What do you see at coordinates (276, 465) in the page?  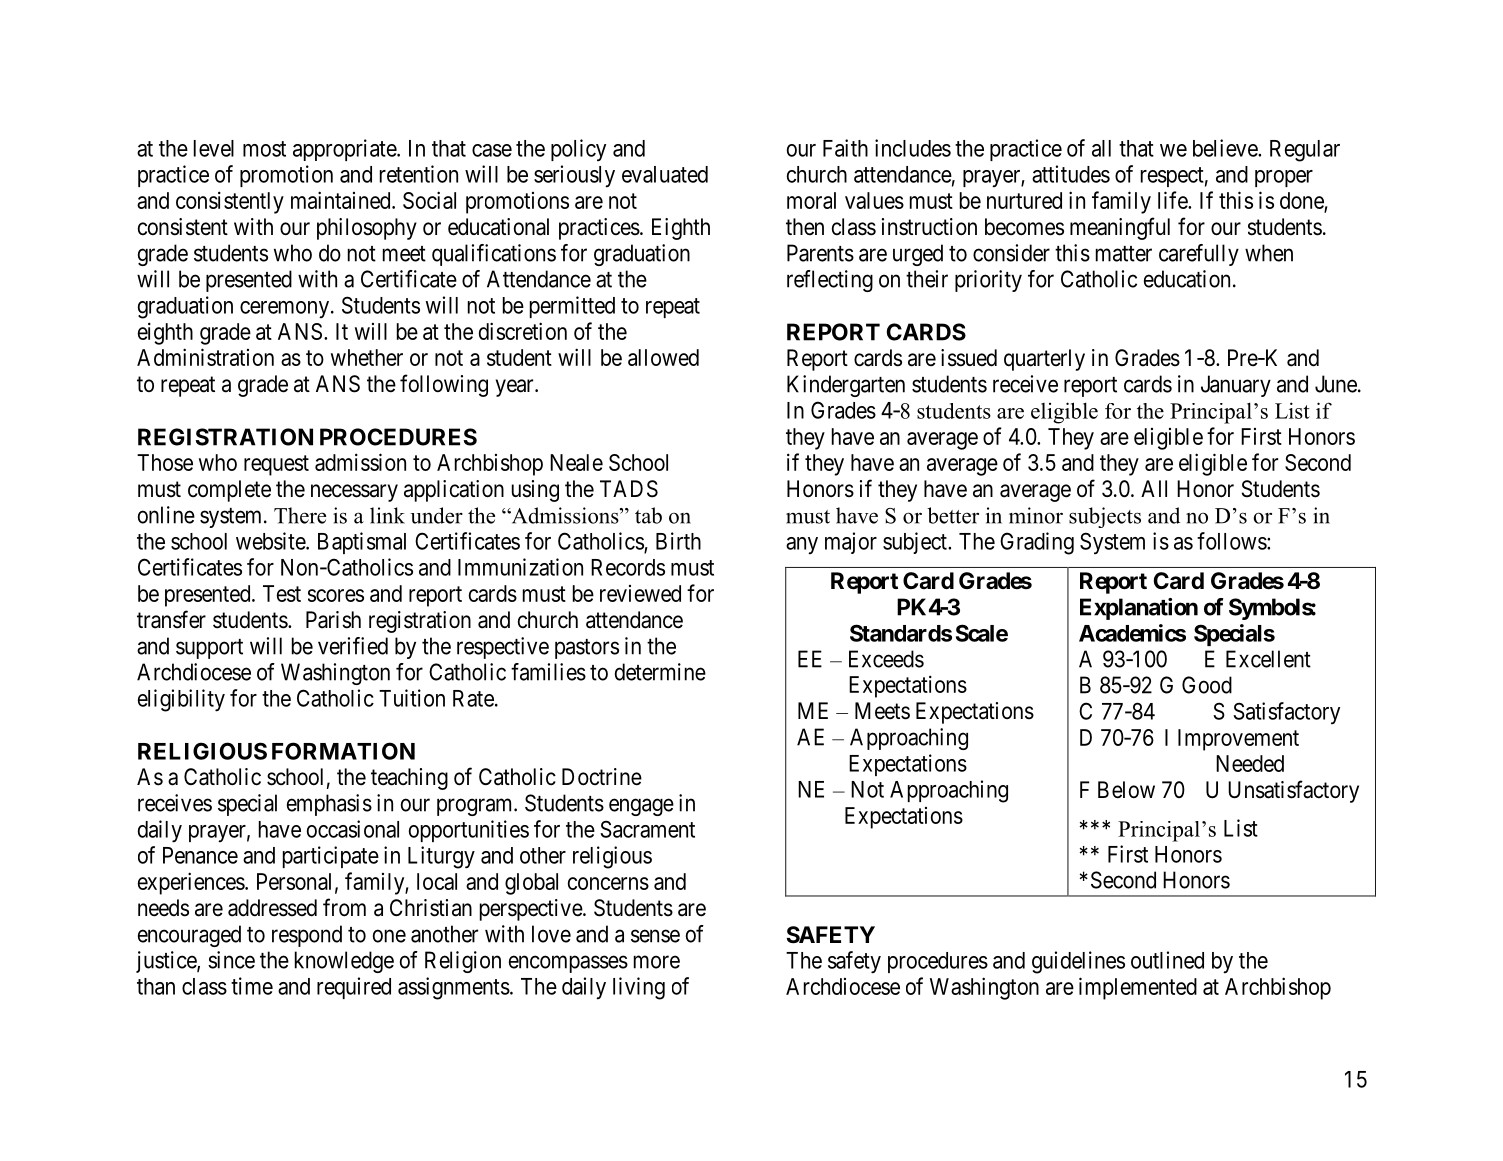 I see `request` at bounding box center [276, 465].
